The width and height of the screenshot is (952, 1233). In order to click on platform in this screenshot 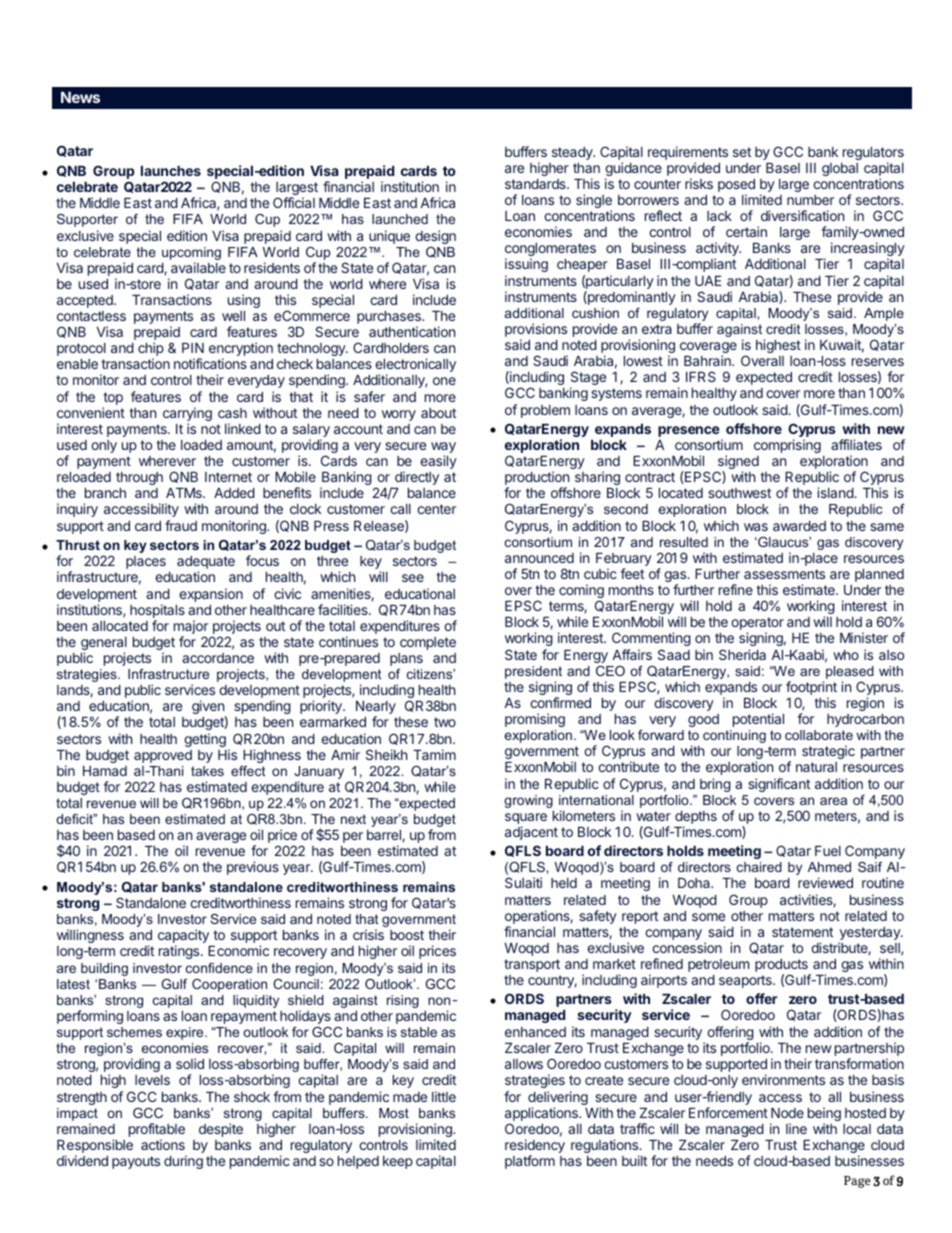, I will do `click(530, 1162)`.
